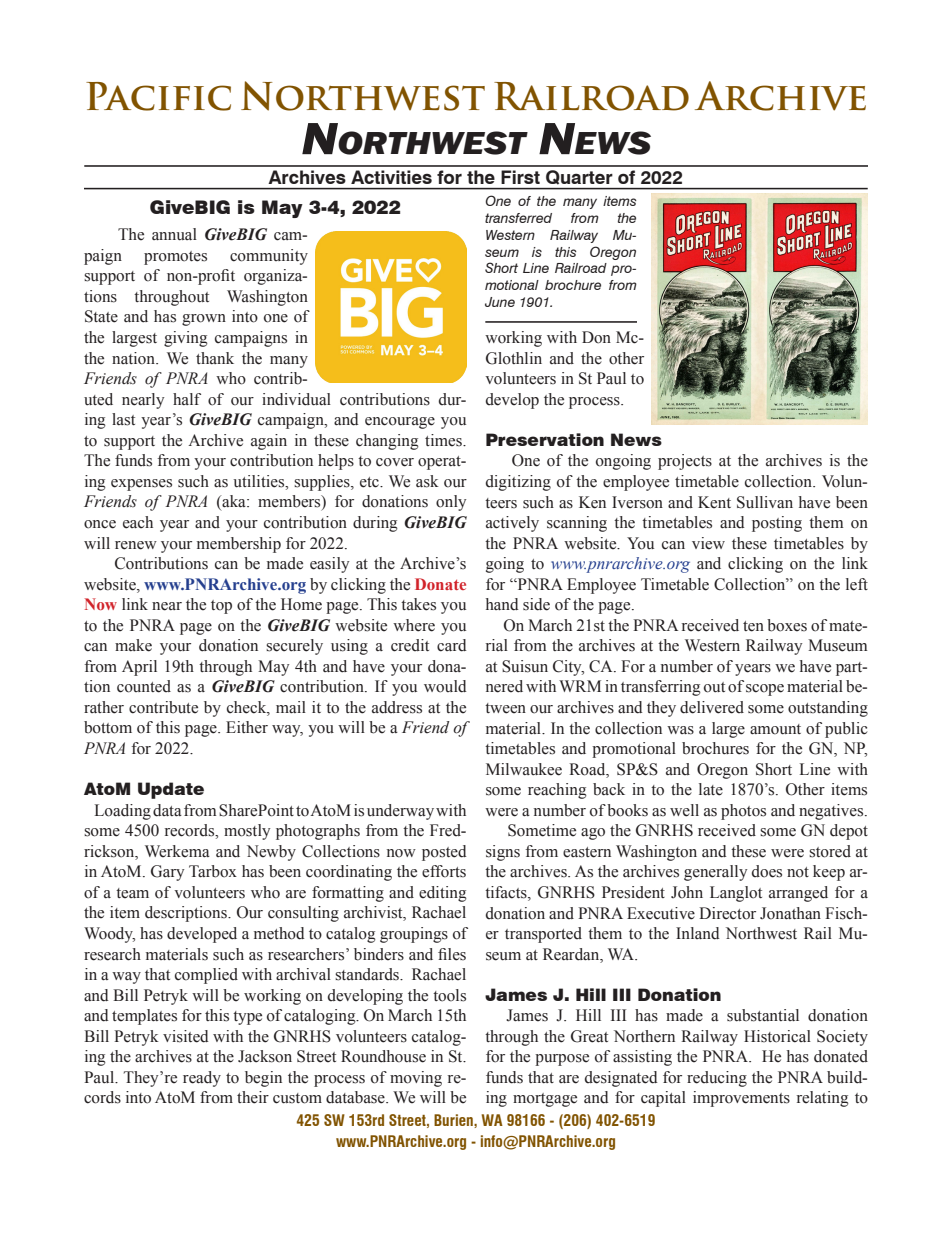 This screenshot has height=1233, width=952. Describe the element at coordinates (247, 832) in the screenshot. I see `mostly` at that location.
